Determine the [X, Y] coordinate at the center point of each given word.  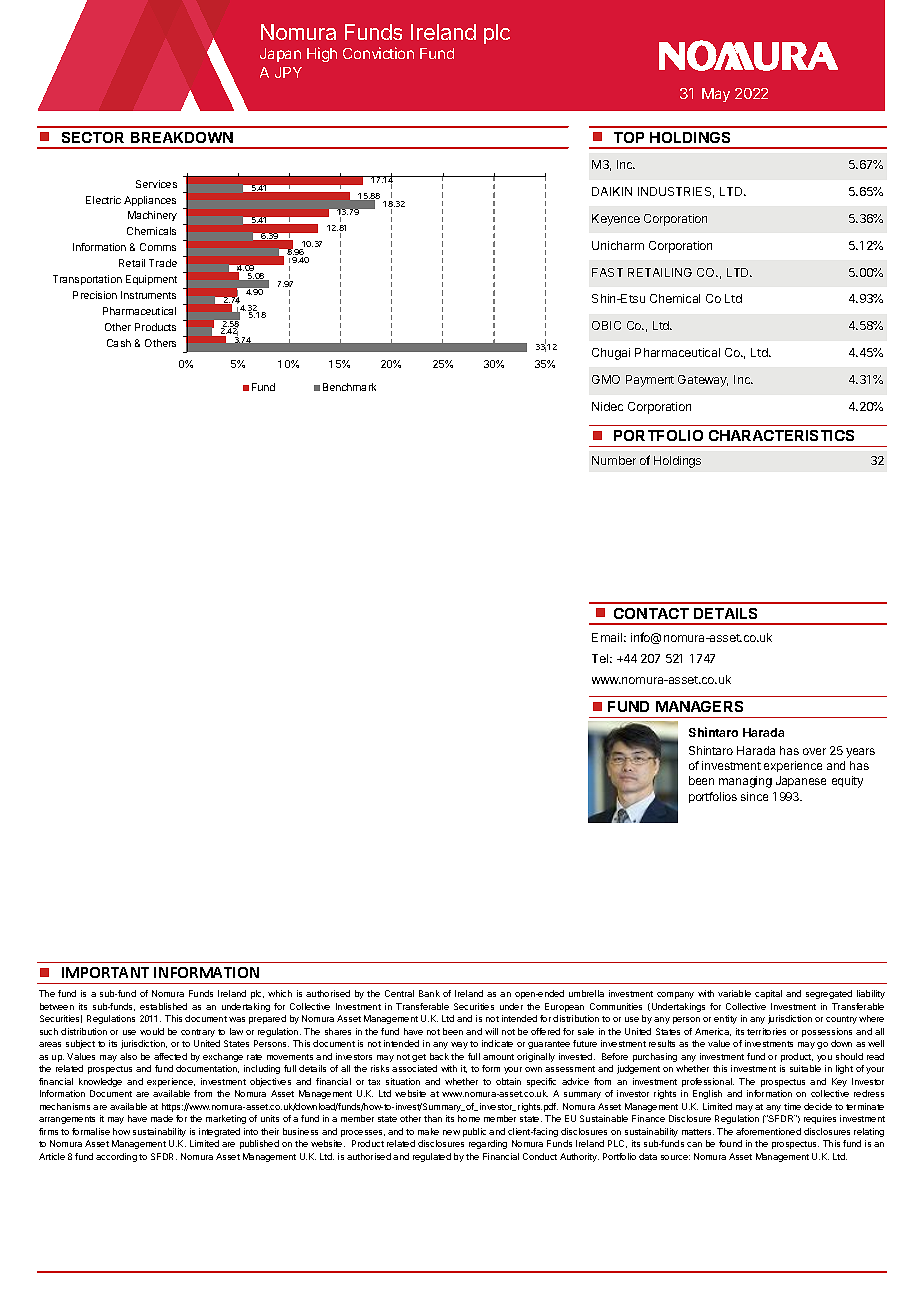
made [162, 1118]
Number [614, 460]
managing [745, 782]
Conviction [378, 53]
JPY [288, 72]
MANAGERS [699, 706]
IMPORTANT [105, 972]
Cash [119, 343]
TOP [629, 137]
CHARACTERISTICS [781, 435]
